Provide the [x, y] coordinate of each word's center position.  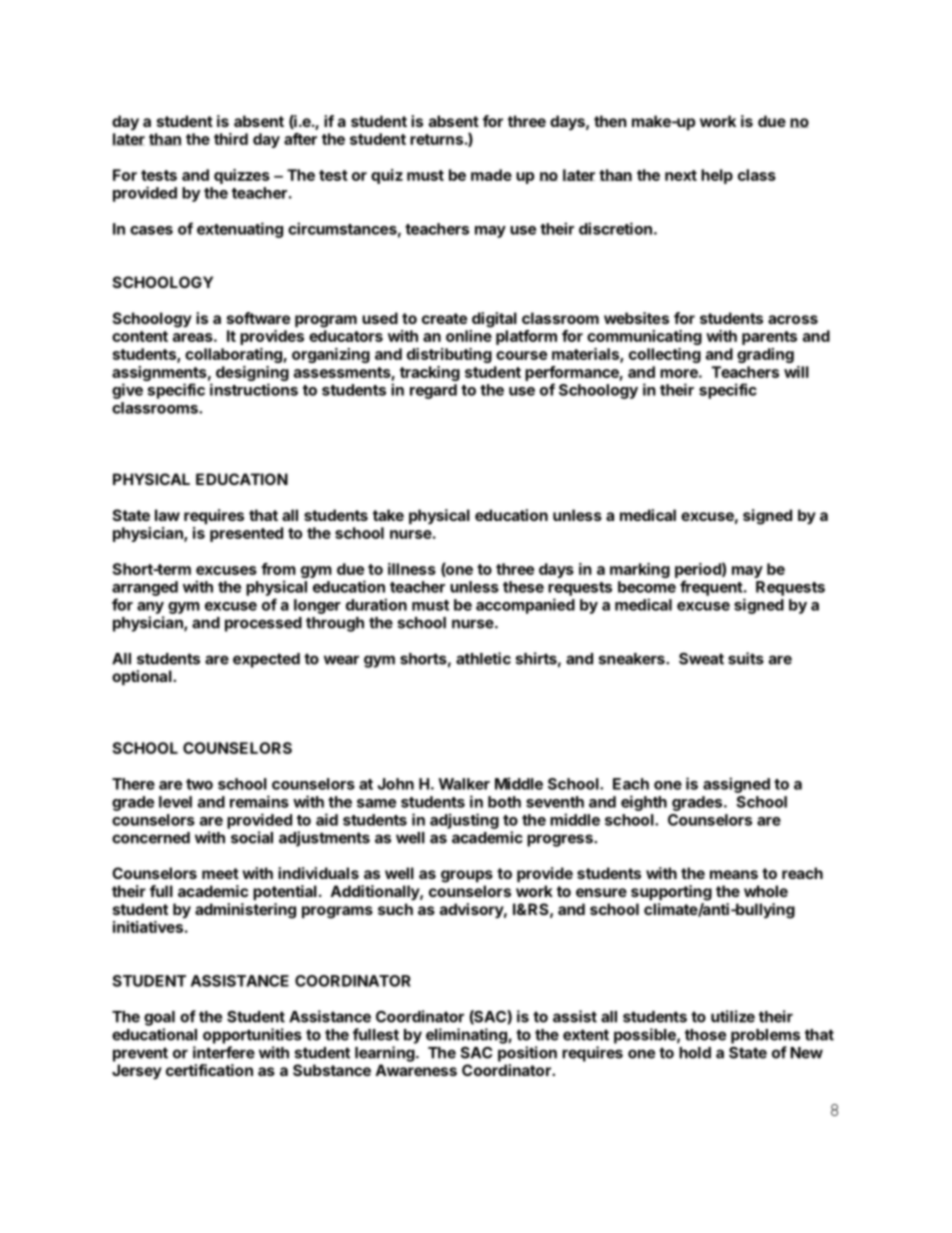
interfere [224, 1052]
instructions [254, 389]
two [199, 784]
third [231, 139]
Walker [464, 784]
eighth [644, 803]
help [717, 176]
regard [433, 391]
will [796, 372]
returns [436, 139]
